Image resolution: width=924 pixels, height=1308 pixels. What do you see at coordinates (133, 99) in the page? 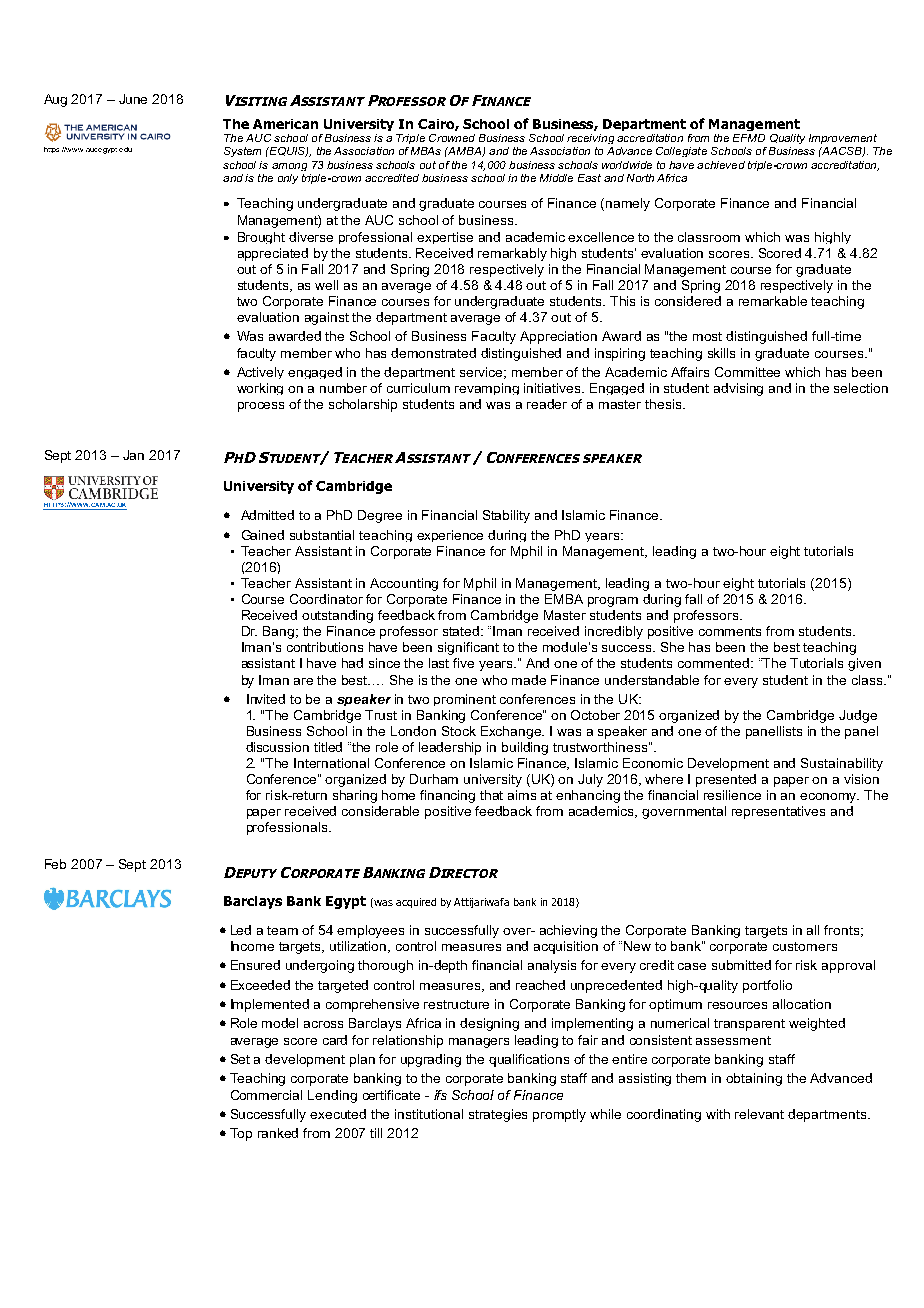
I see `June` at bounding box center [133, 99].
